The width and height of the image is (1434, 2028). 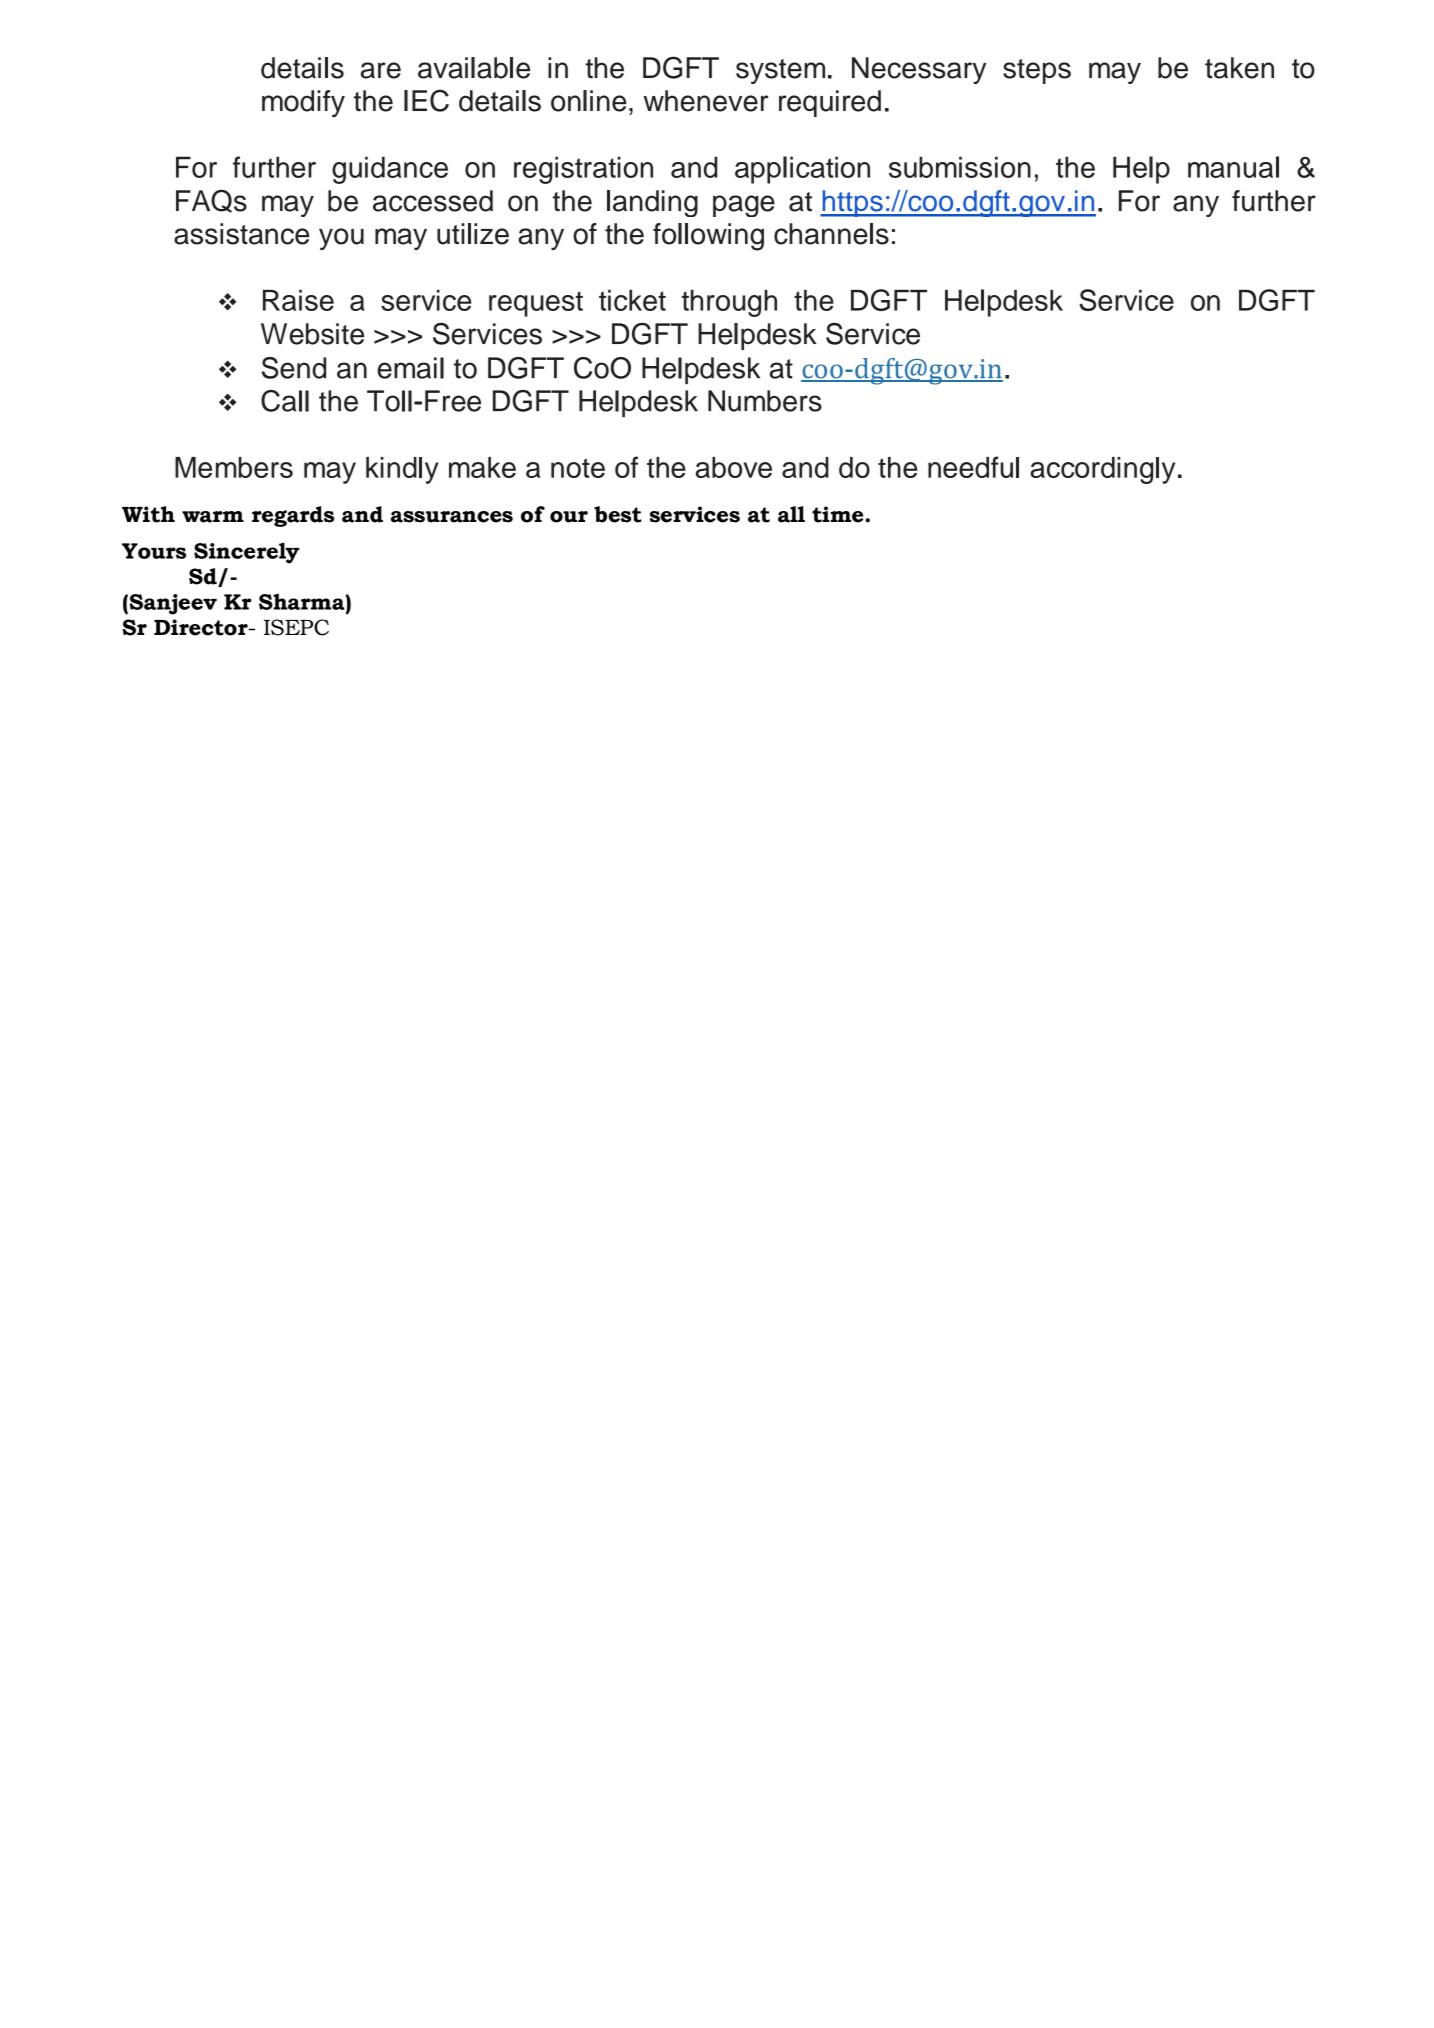 I want to click on following, so click(x=708, y=237).
